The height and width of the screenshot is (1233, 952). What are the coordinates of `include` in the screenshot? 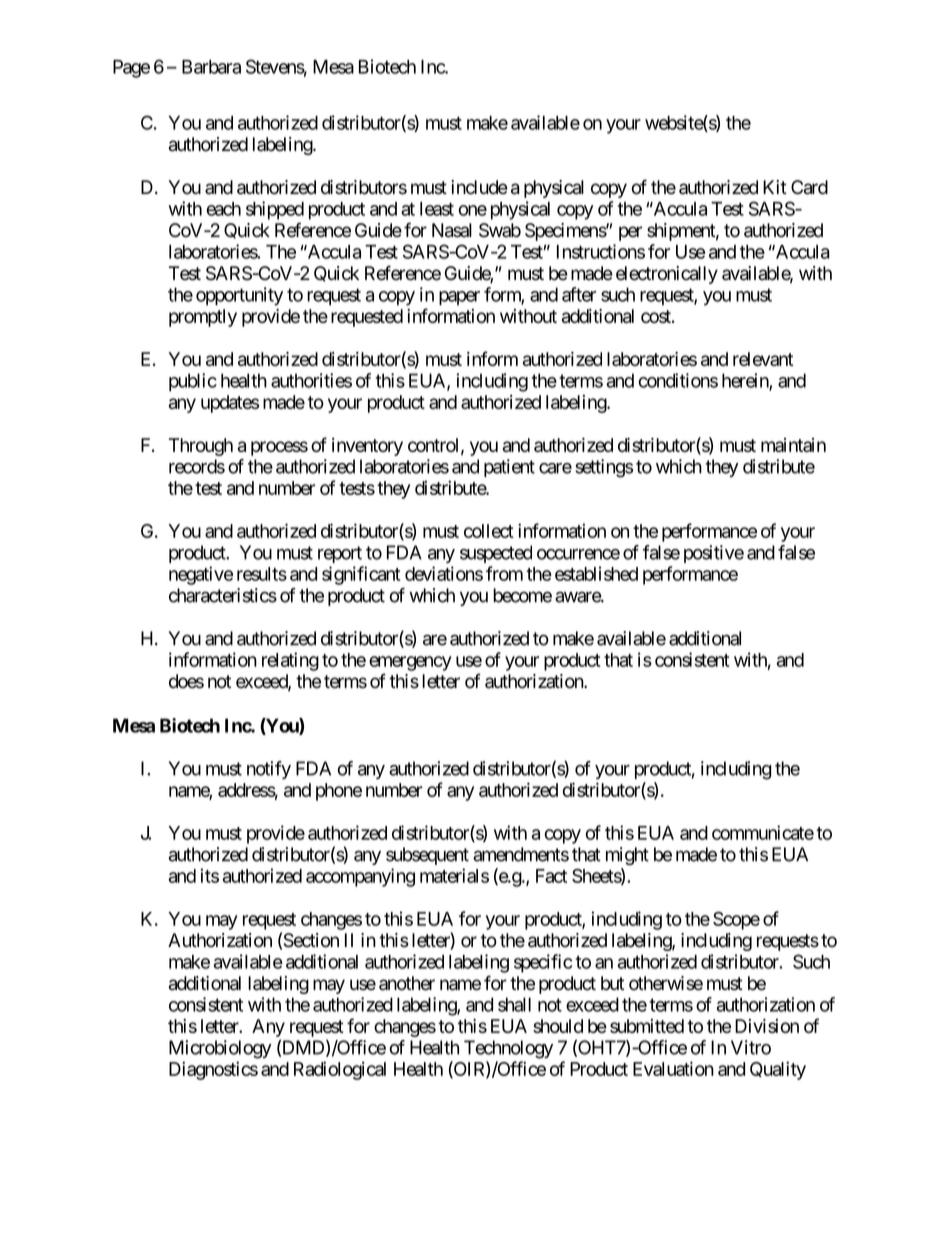 It's located at (479, 187).
